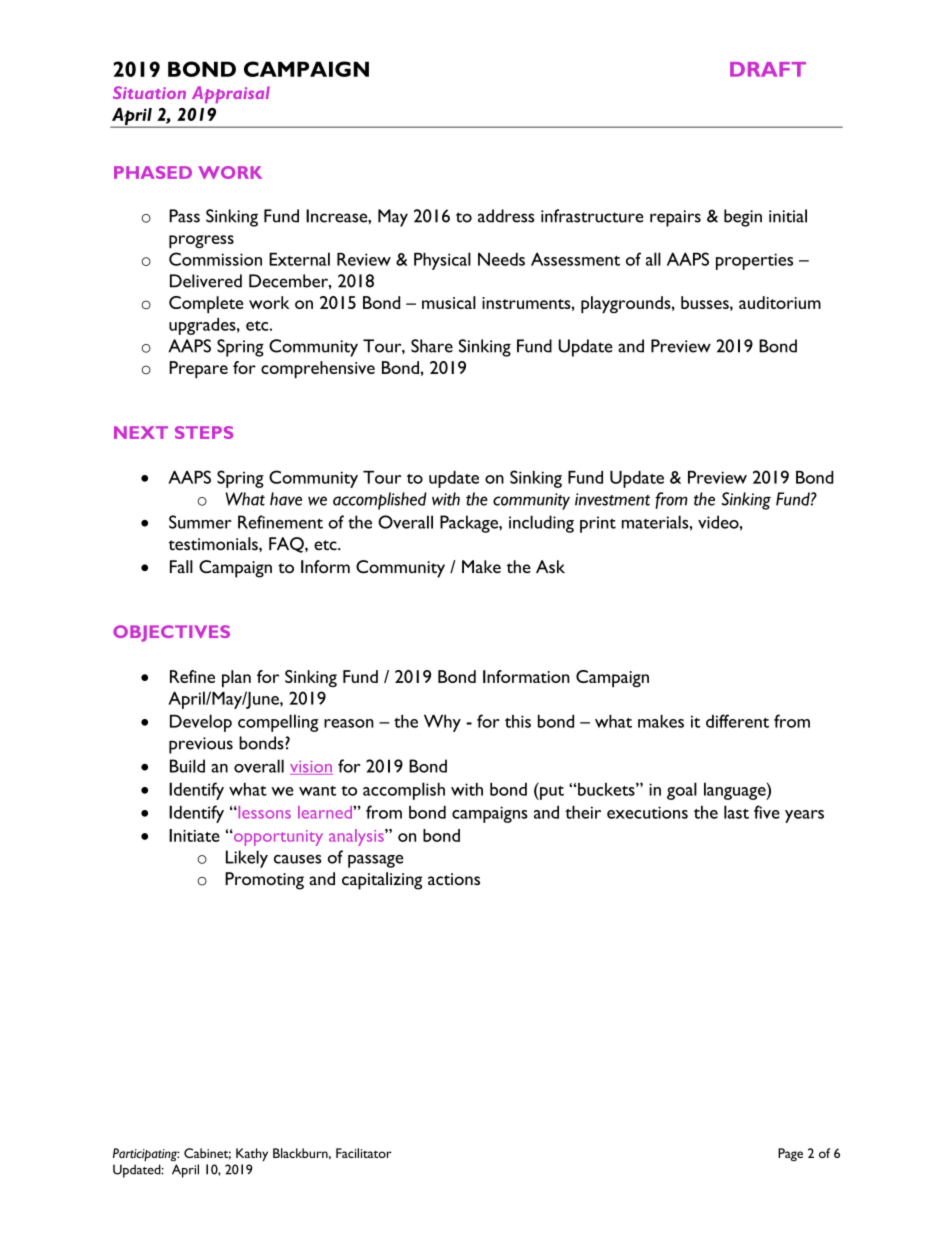  I want to click on investment, so click(612, 499).
